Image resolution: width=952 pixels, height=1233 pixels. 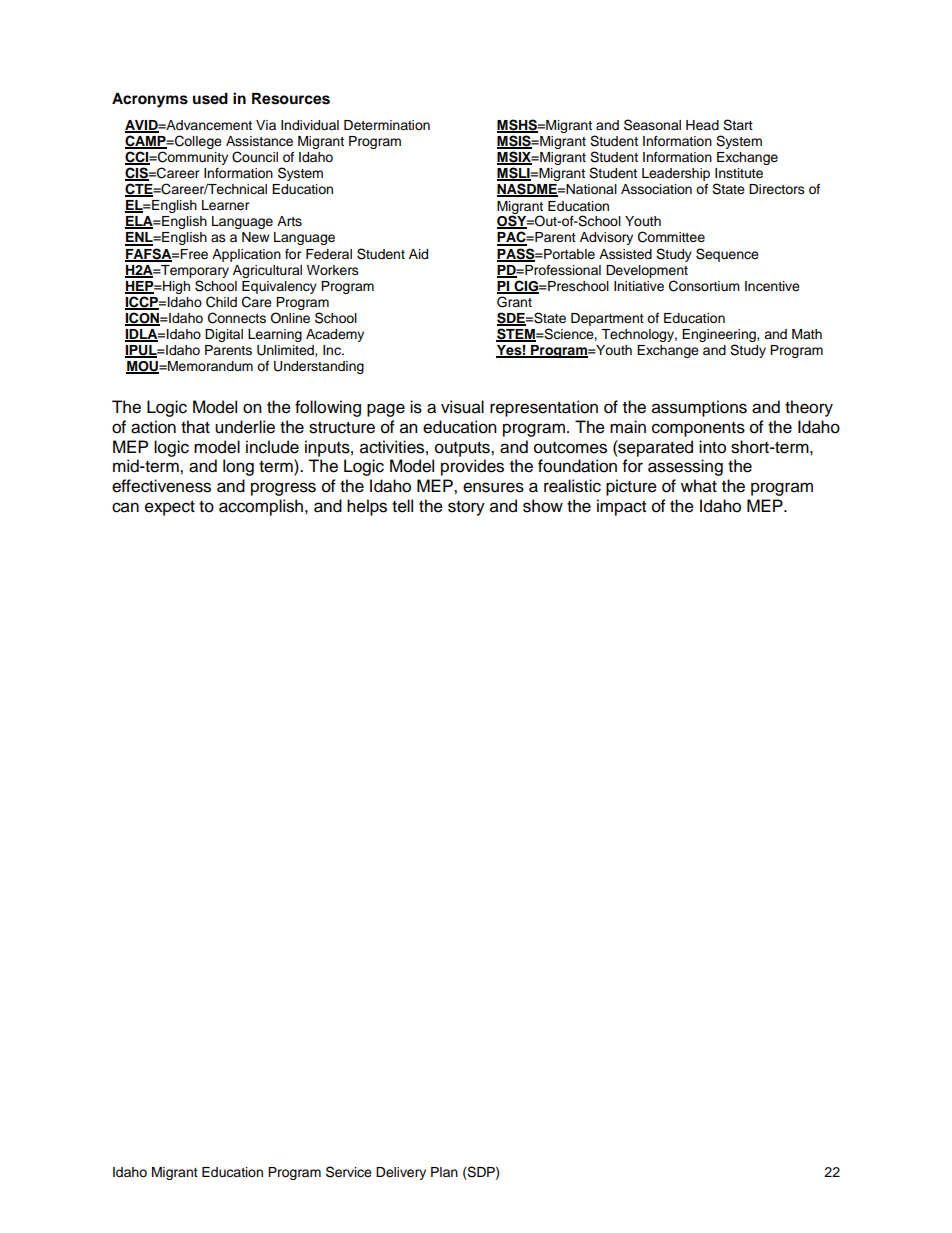 What do you see at coordinates (349, 1172) in the image?
I see `Service` at bounding box center [349, 1172].
